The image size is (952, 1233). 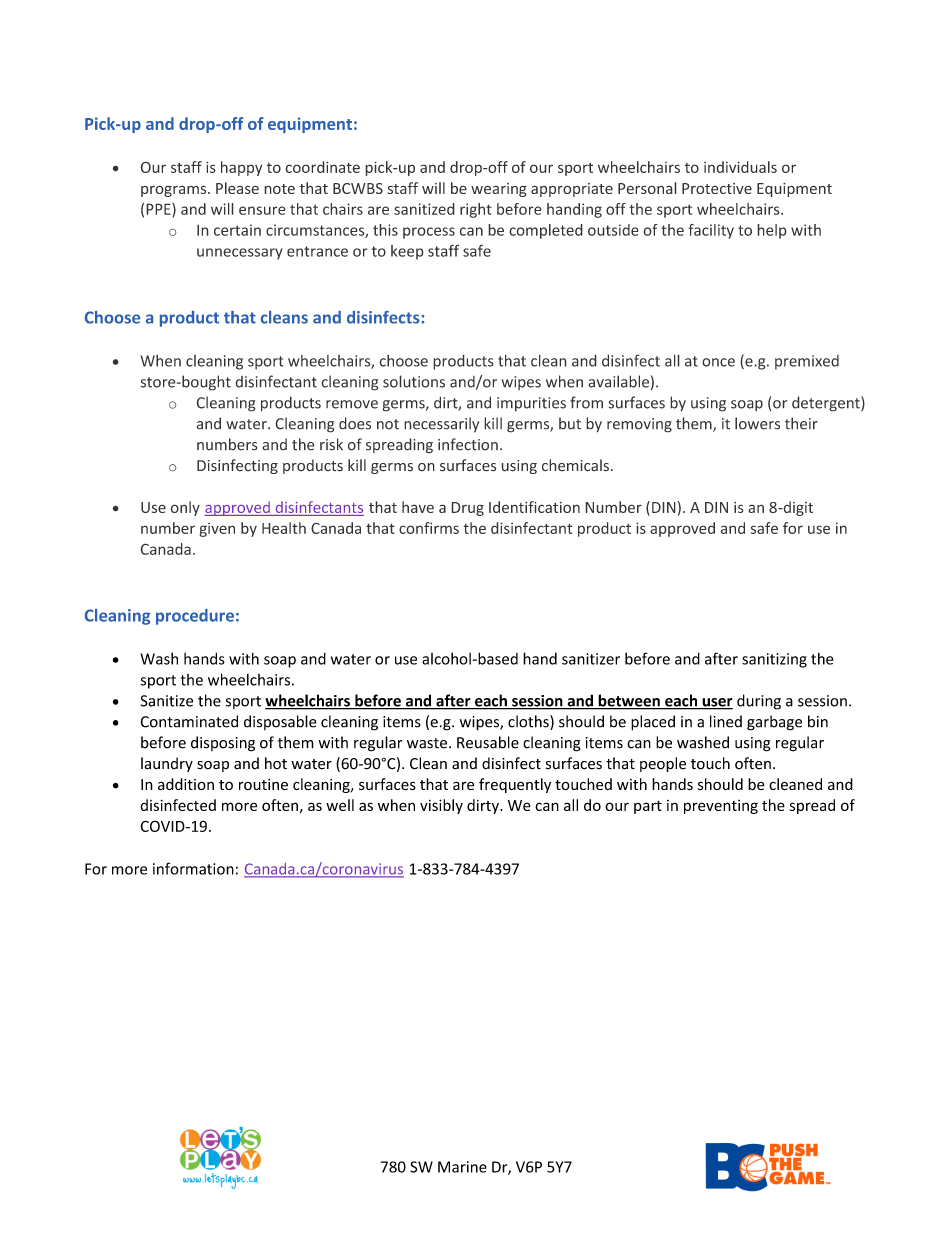 I want to click on Please, so click(x=237, y=188).
